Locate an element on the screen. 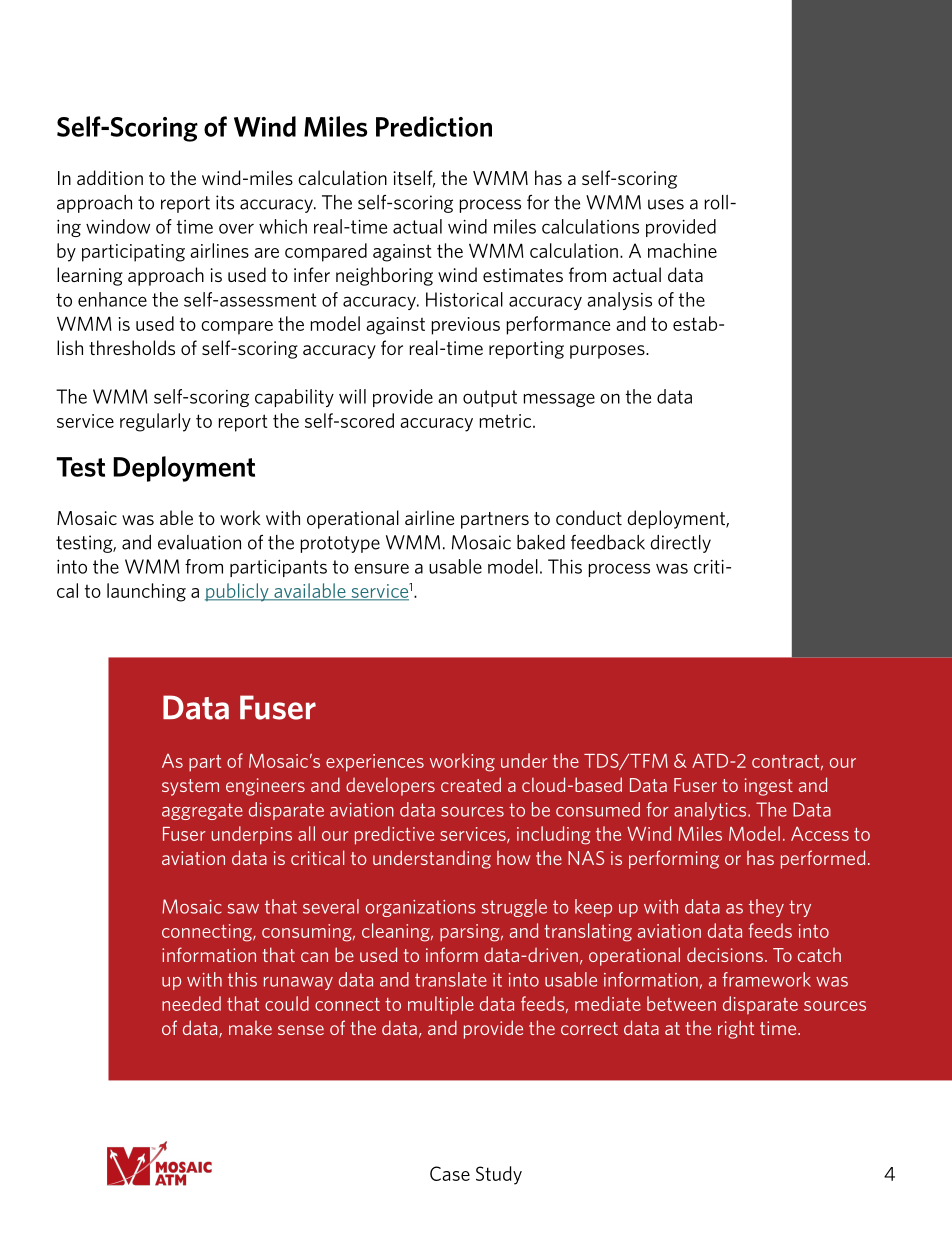 The height and width of the screenshot is (1233, 952). directly is located at coordinates (680, 544).
